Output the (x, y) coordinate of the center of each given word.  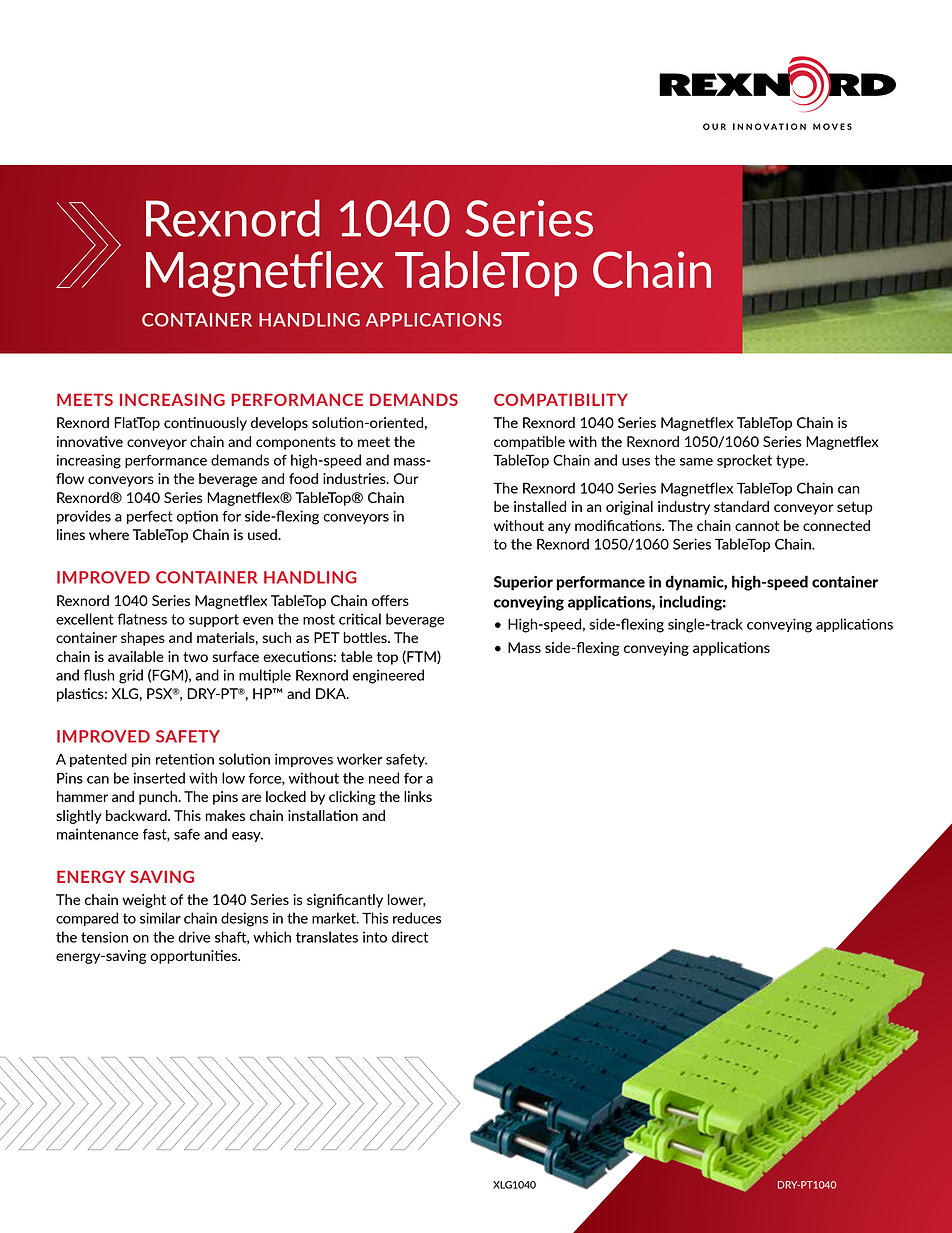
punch (159, 798)
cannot (757, 526)
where (109, 534)
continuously (205, 424)
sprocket (744, 461)
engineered (388, 676)
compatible (529, 443)
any (559, 528)
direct (410, 937)
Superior (523, 583)
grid (131, 676)
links (418, 796)
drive (194, 937)
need (384, 778)
